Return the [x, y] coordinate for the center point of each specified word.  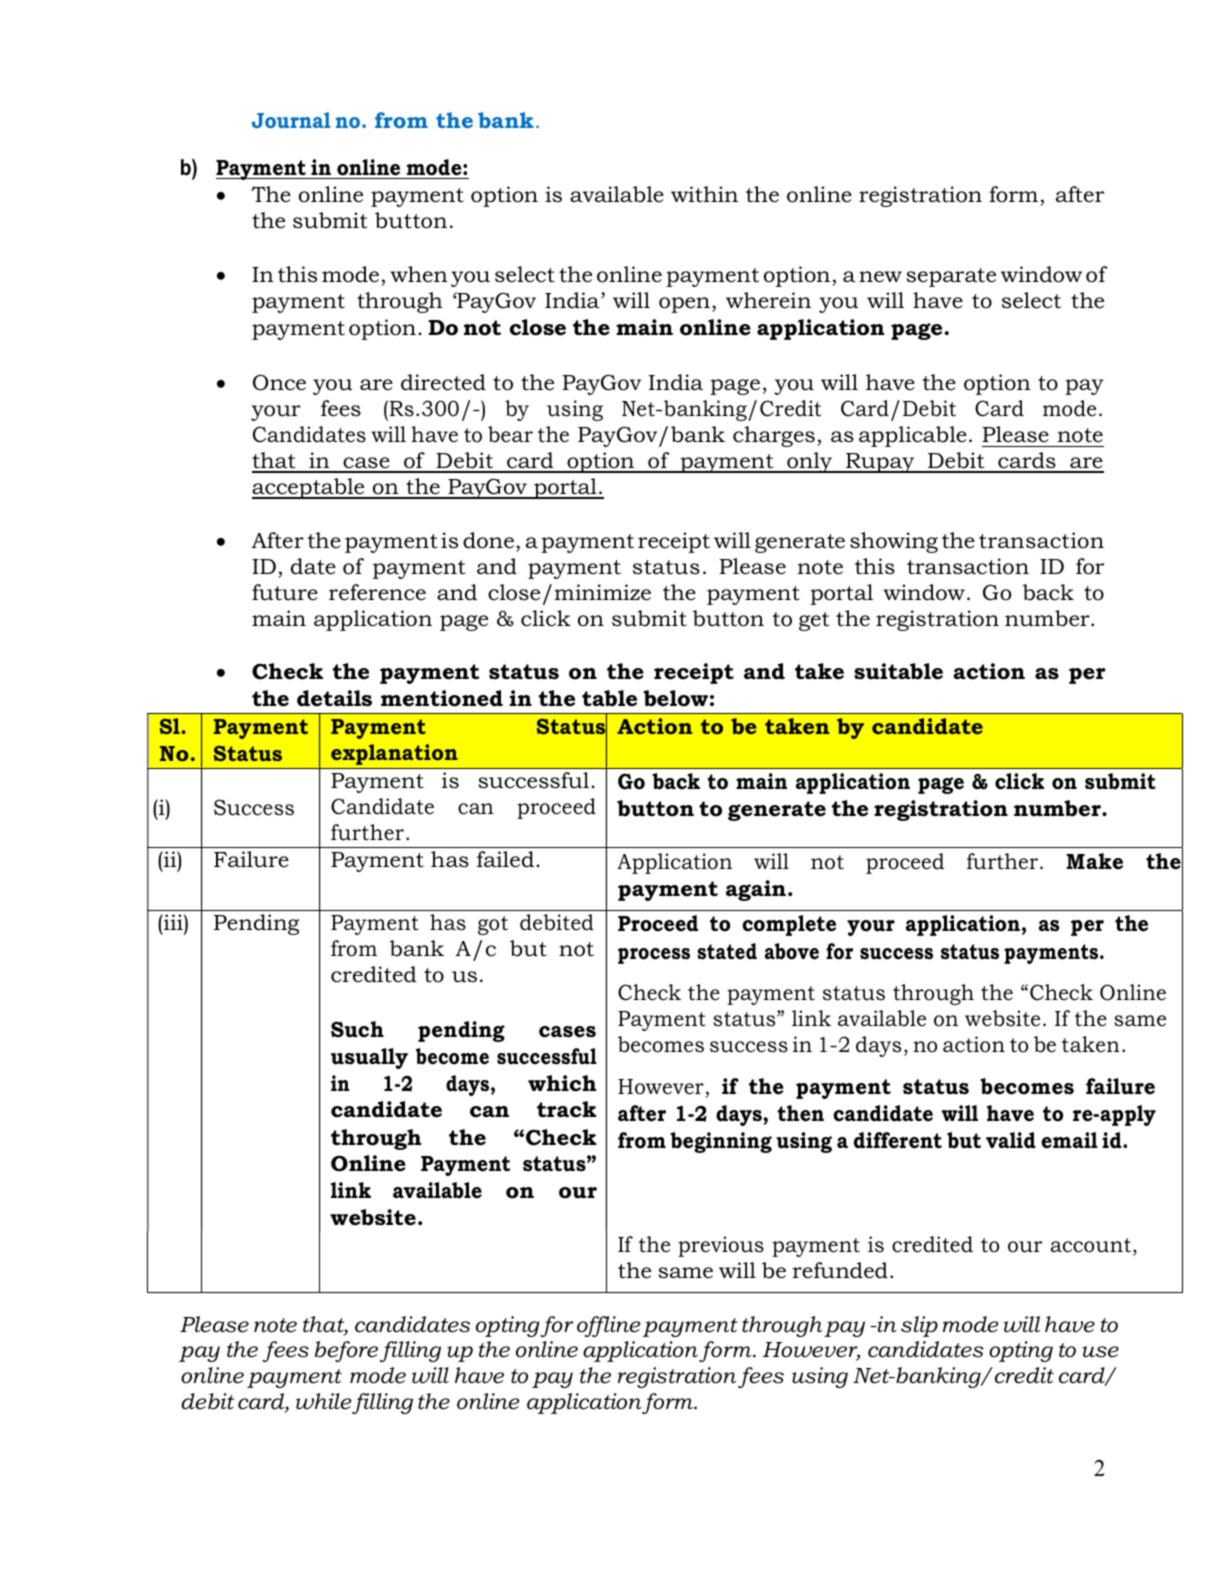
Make [1094, 861]
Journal [291, 120]
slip [919, 1326]
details [334, 698]
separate [951, 277]
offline [608, 1326]
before [346, 1351]
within [704, 194]
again [756, 890]
